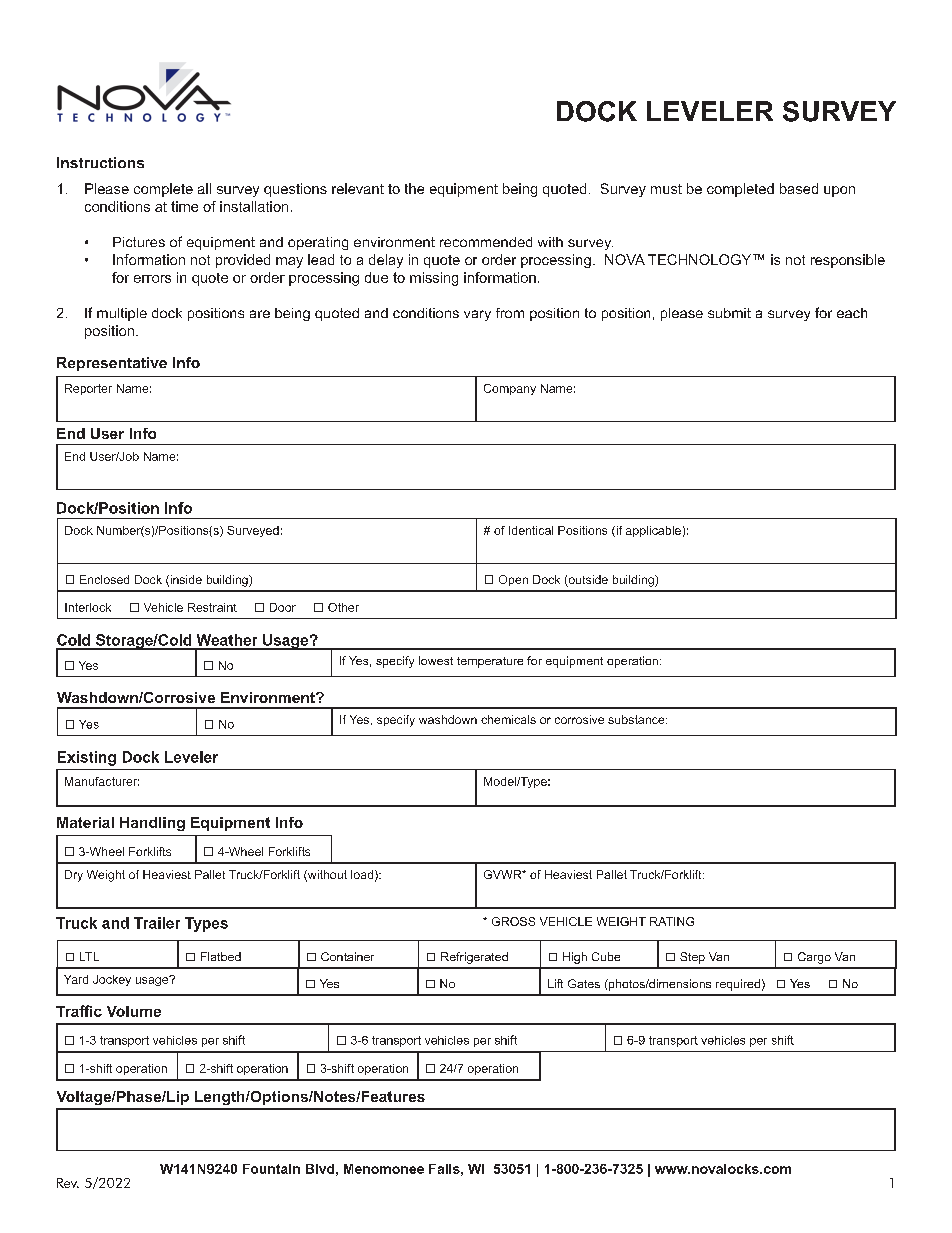 This image has width=952, height=1233. What do you see at coordinates (653, 531) in the image?
I see `applicable` at bounding box center [653, 531].
